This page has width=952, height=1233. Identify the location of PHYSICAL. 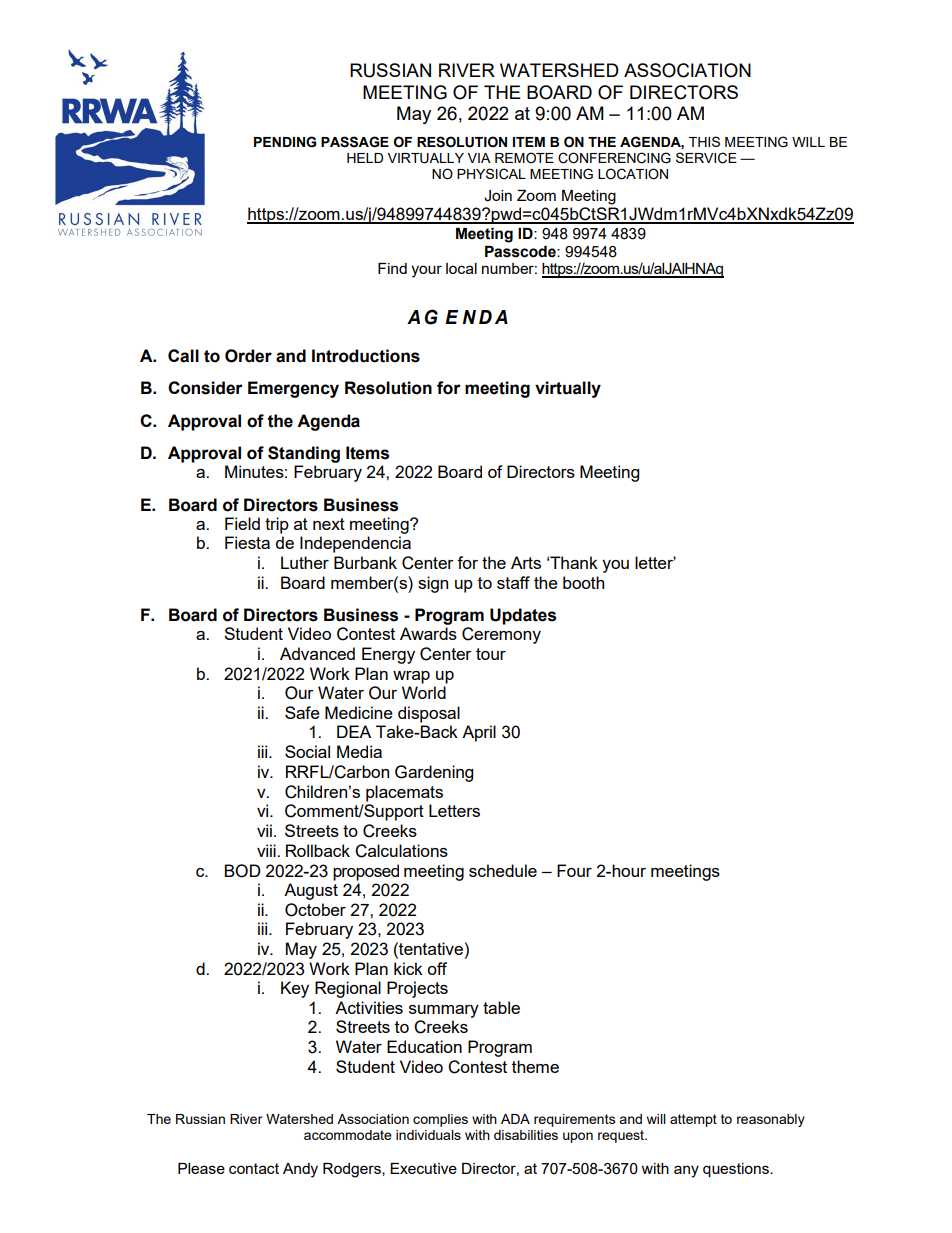
(491, 174).
